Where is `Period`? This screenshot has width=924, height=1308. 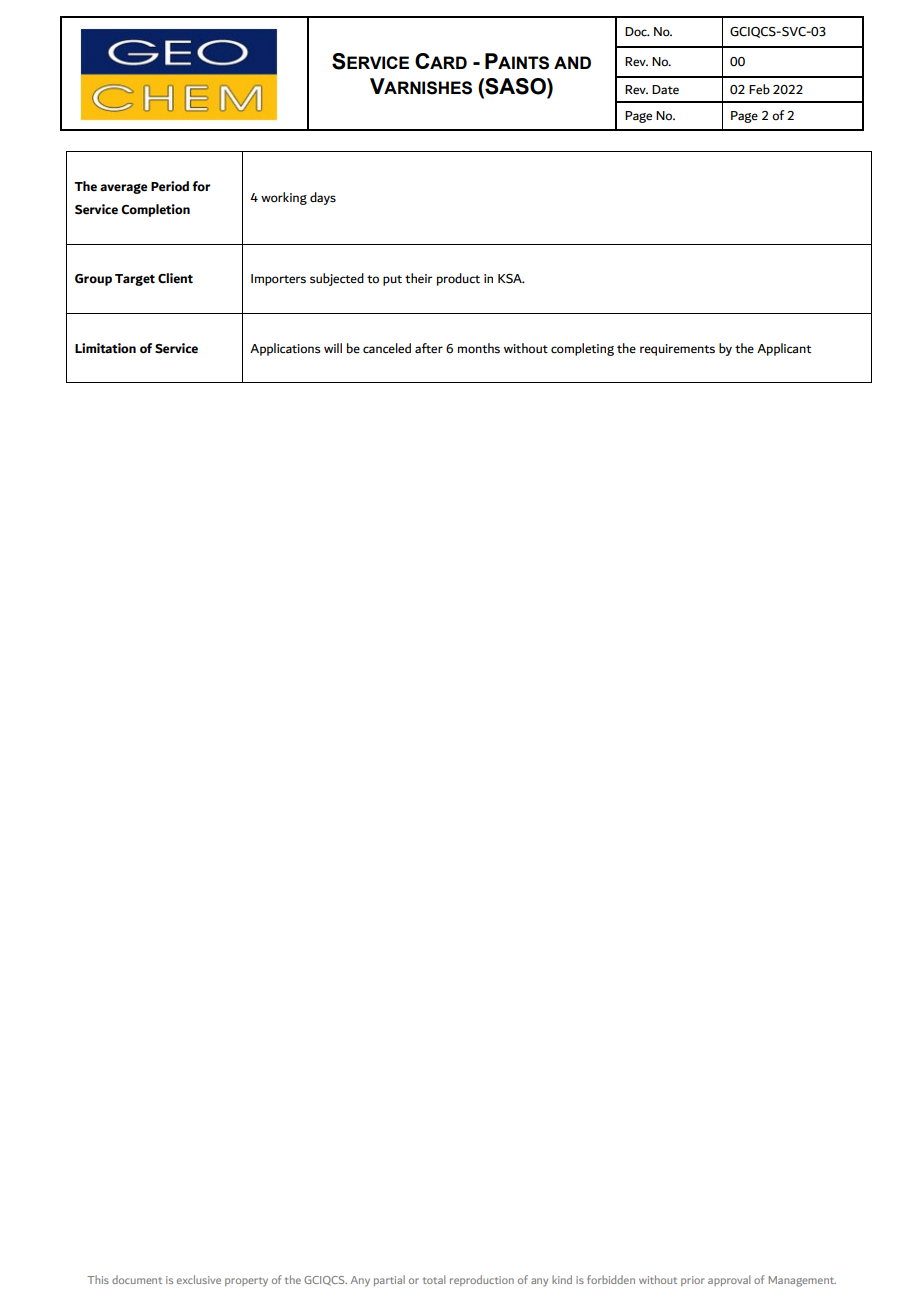 Period is located at coordinates (170, 186).
